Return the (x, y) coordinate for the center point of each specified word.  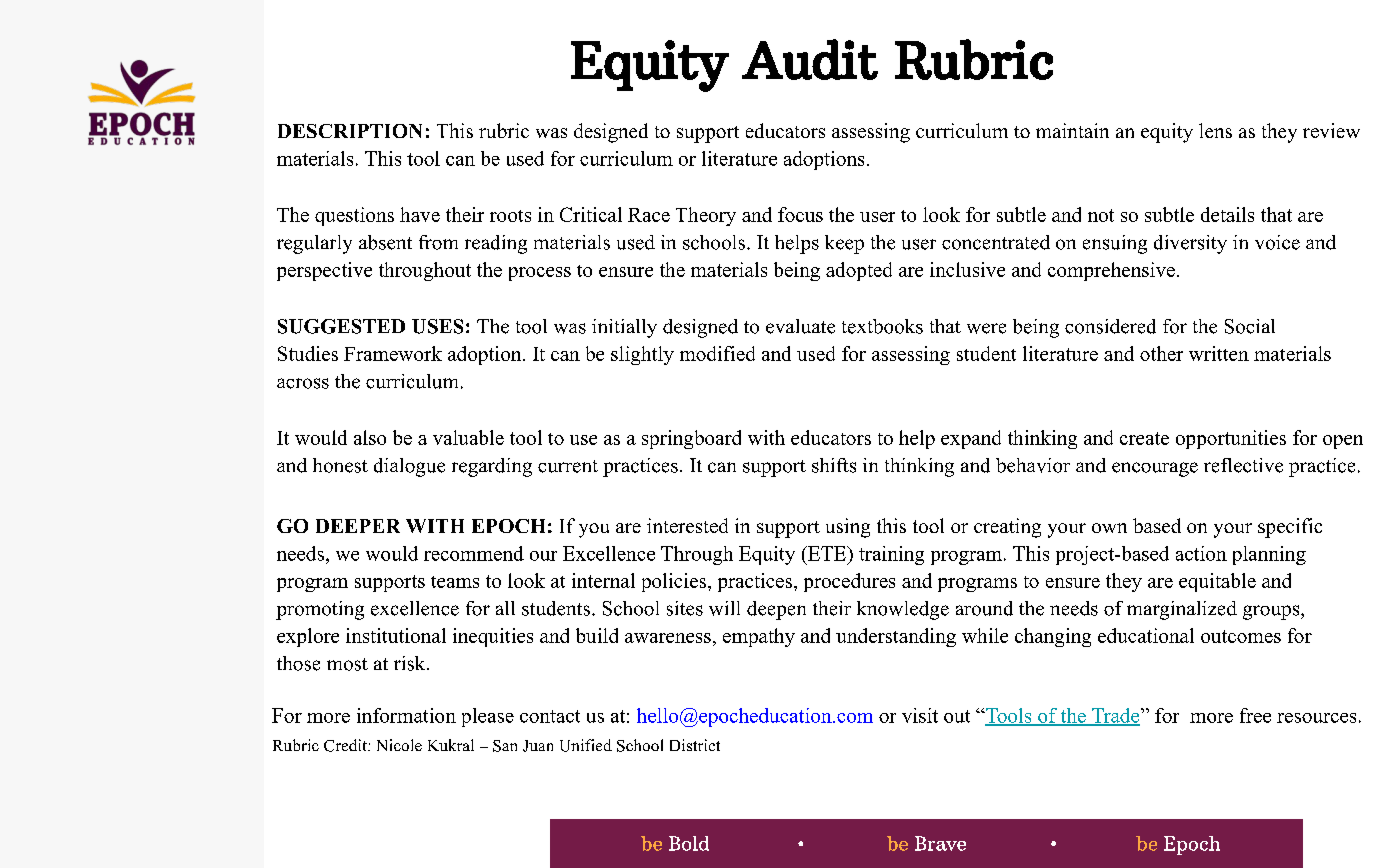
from (438, 242)
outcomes (1241, 636)
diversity (1190, 244)
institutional (396, 635)
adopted (859, 271)
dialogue (409, 467)
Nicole (399, 745)
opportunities (1231, 439)
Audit (810, 59)
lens (1215, 130)
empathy (759, 637)
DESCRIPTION (350, 131)
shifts (834, 465)
